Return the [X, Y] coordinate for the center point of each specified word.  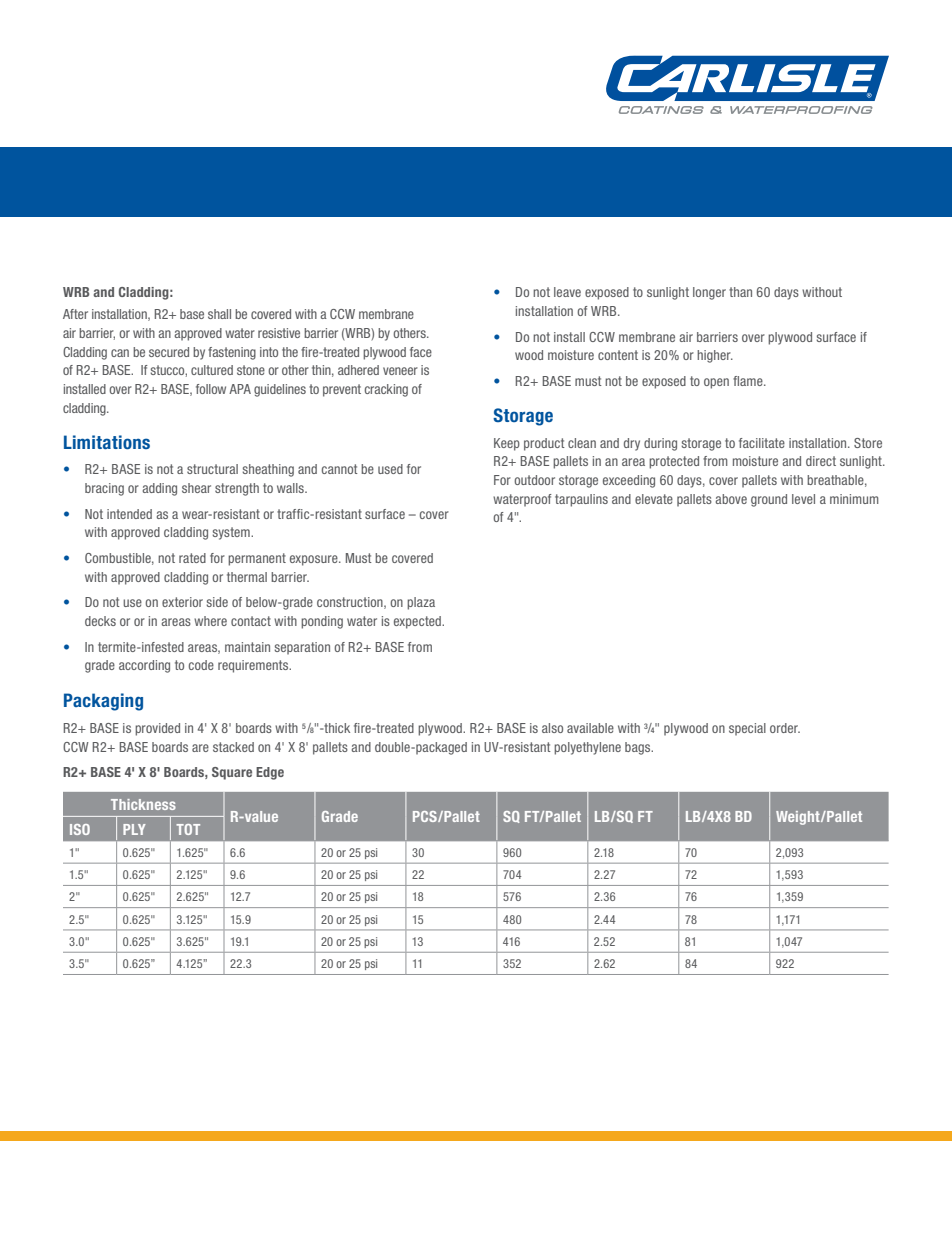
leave [567, 292]
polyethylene [587, 748]
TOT [188, 829]
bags [639, 748]
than [740, 292]
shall [219, 314]
